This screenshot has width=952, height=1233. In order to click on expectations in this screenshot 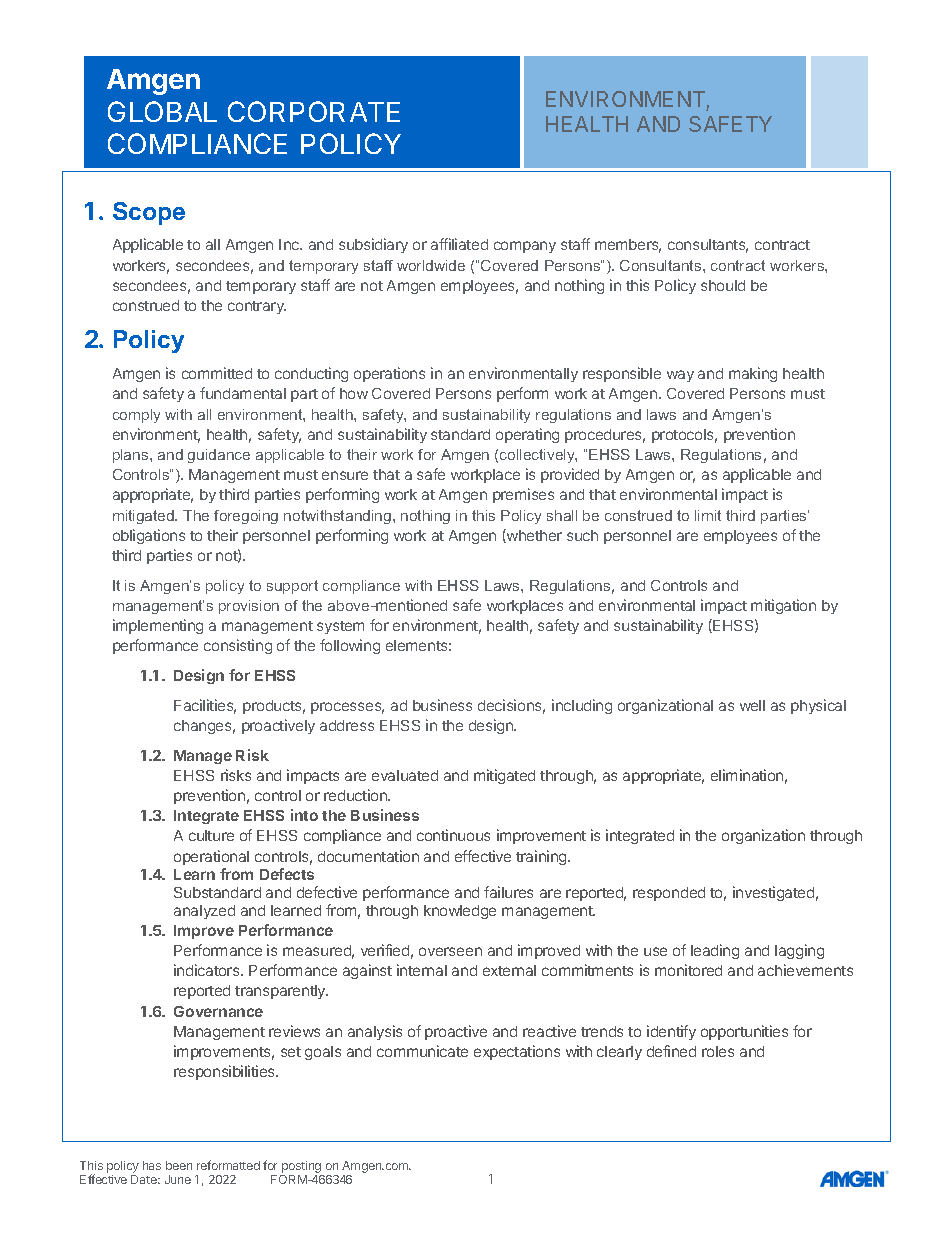, I will do `click(517, 1052)`.
